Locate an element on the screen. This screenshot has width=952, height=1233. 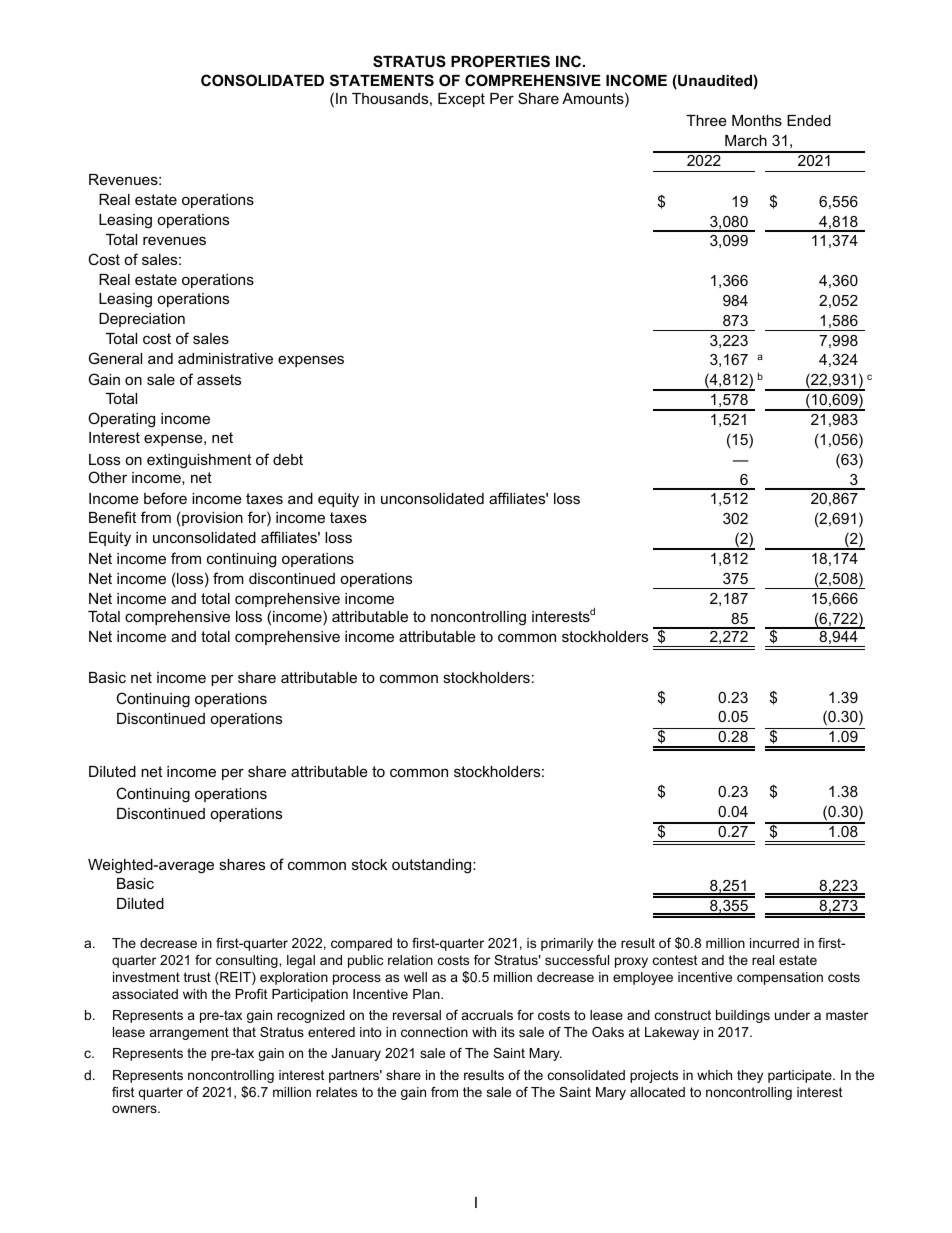
Months is located at coordinates (757, 120).
